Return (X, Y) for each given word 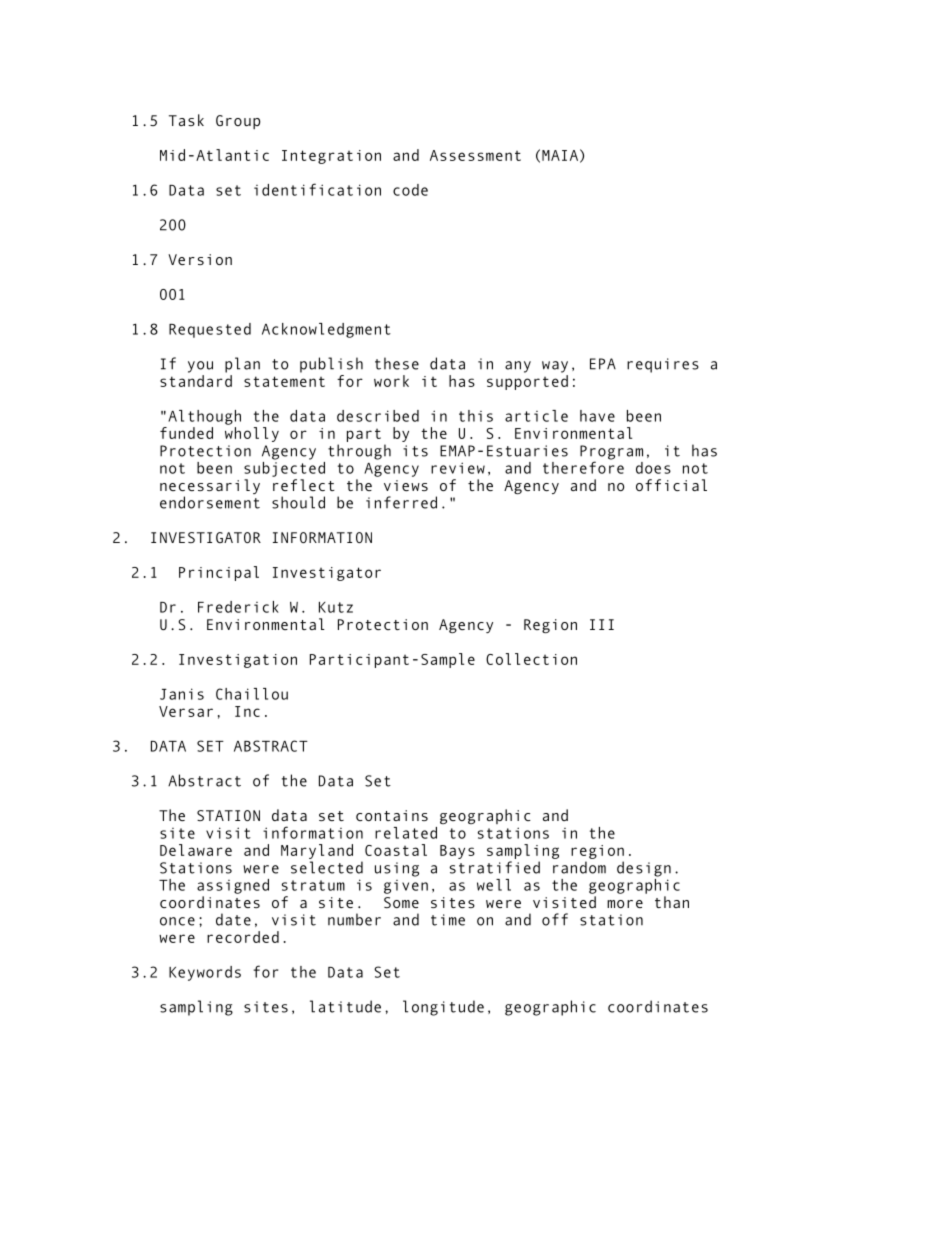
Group (238, 122)
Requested (210, 330)
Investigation (238, 661)
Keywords (205, 973)
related (406, 833)
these (397, 363)
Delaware (196, 850)
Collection (531, 659)
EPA (603, 364)
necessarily (210, 488)
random (579, 867)
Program (611, 453)
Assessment (475, 155)
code (410, 190)
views (406, 485)
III (602, 624)
